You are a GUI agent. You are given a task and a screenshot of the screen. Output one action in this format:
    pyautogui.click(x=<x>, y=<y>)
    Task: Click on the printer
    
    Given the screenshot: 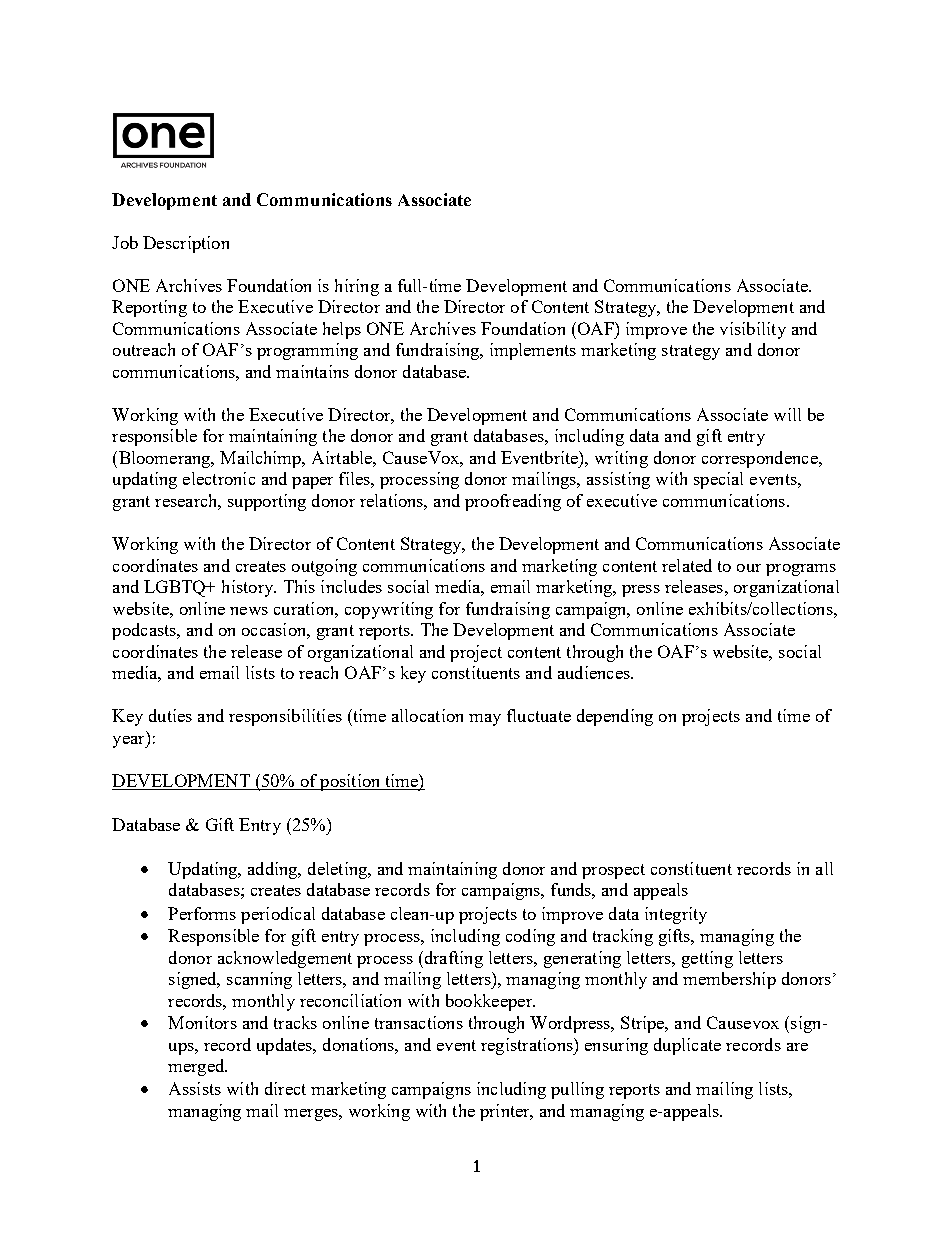 What is the action you would take?
    pyautogui.click(x=506, y=1112)
